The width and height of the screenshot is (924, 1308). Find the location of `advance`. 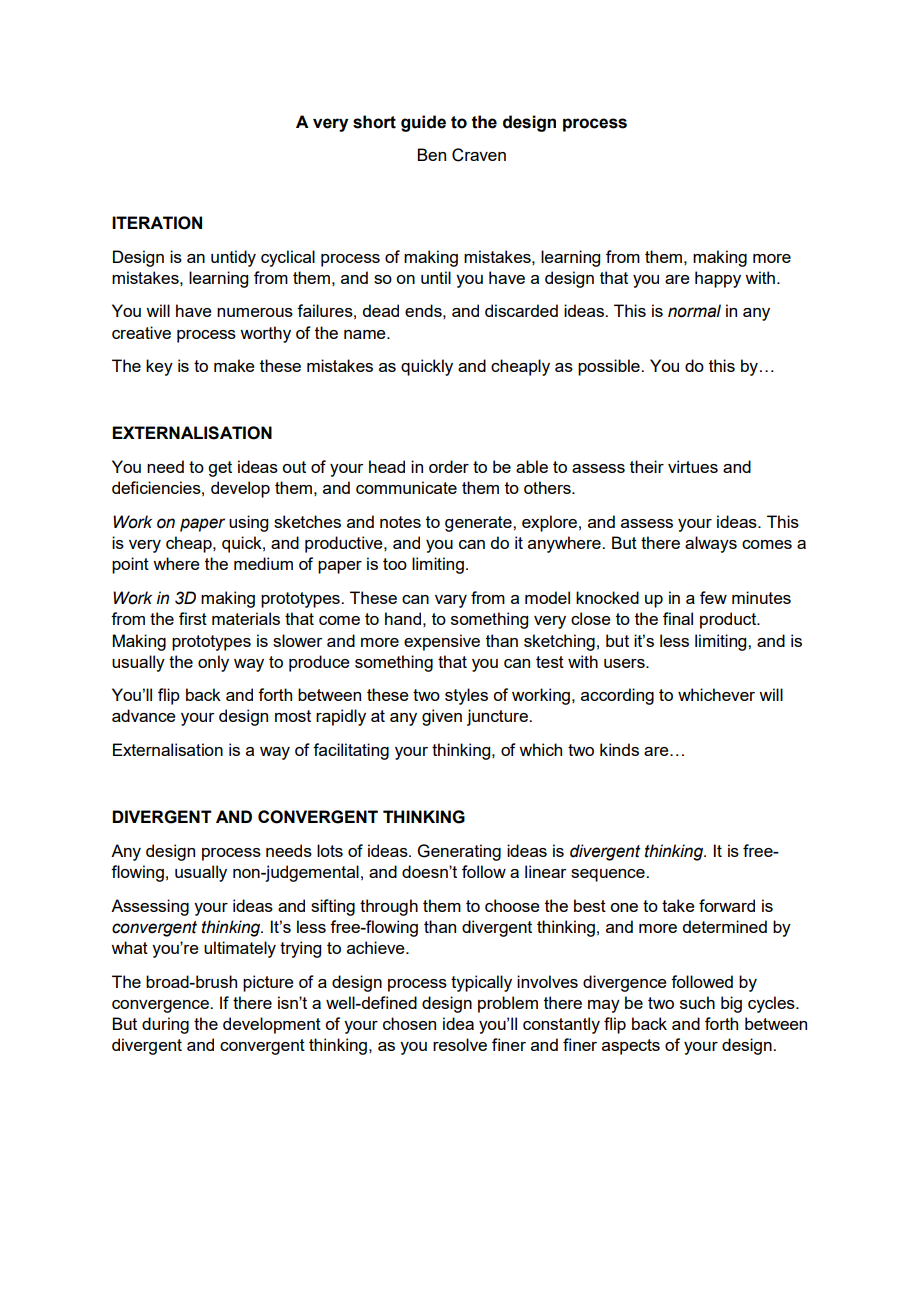

advance is located at coordinates (144, 715).
